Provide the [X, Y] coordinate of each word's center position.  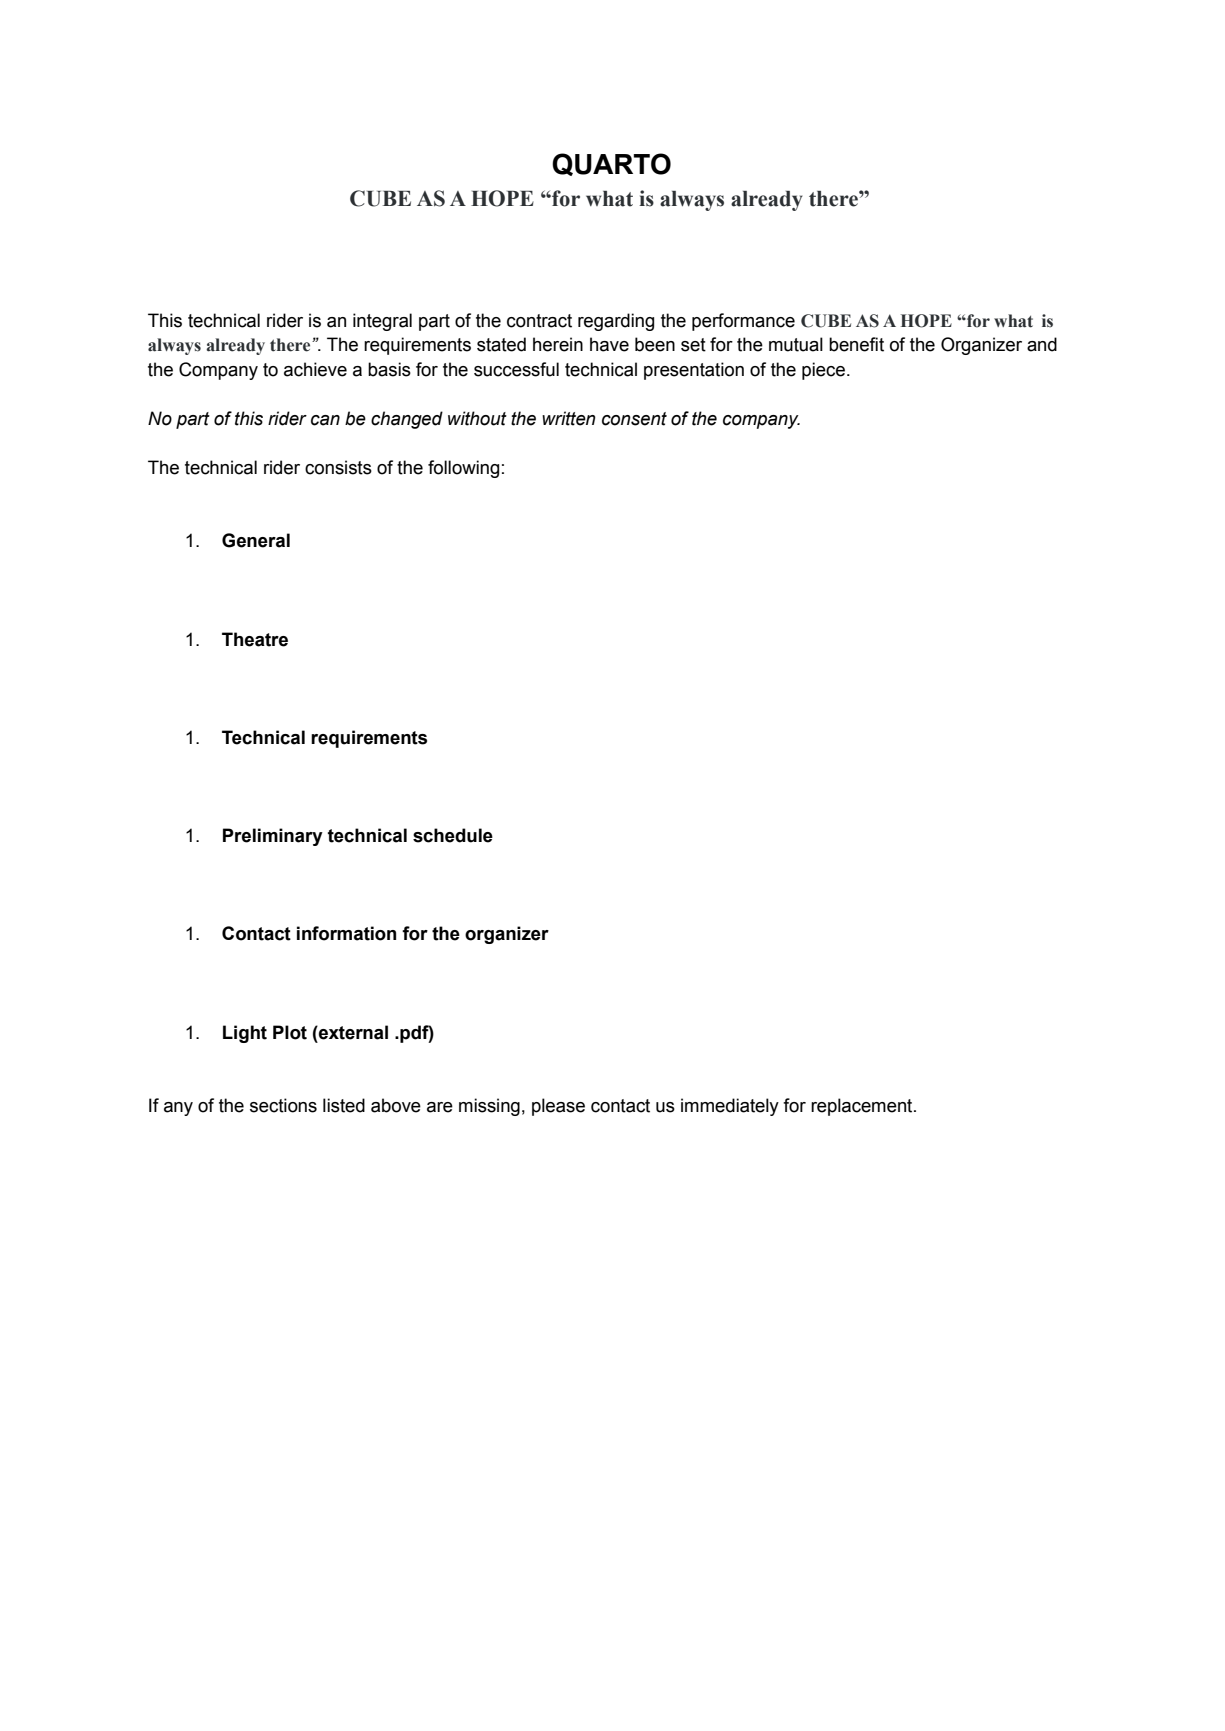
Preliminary [273, 837]
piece [823, 371]
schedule [453, 835]
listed [344, 1105]
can [325, 420]
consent [634, 419]
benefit [856, 344]
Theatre [255, 639]
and [1042, 344]
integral [382, 322]
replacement [863, 1107]
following [463, 469]
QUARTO [611, 164]
